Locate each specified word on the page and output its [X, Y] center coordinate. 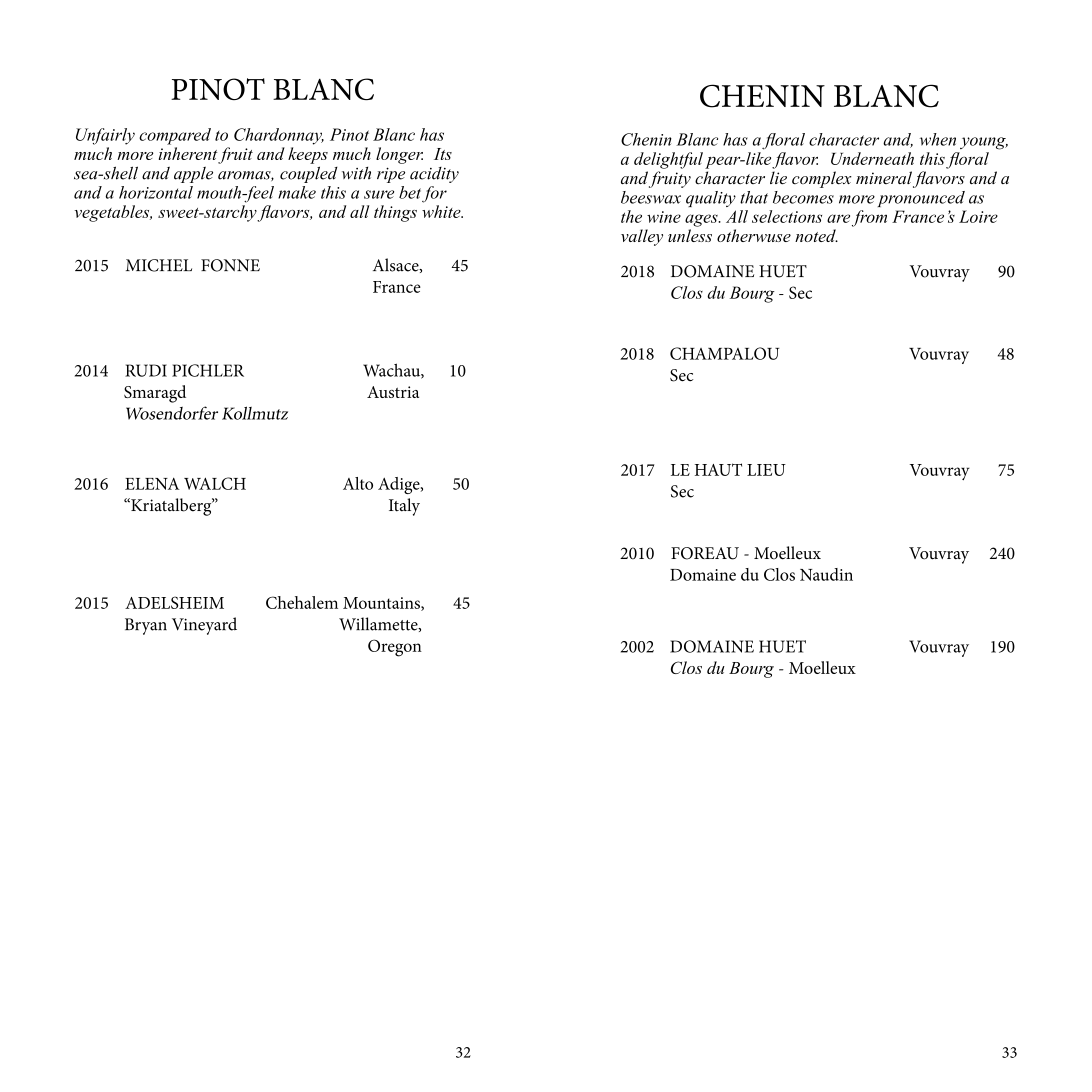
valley [642, 237]
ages [702, 220]
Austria [393, 392]
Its [443, 154]
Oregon [395, 648]
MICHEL [159, 265]
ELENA [152, 484]
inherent [188, 153]
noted [816, 235]
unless [690, 235]
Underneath [872, 158]
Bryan [146, 626]
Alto [358, 483]
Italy [404, 507]
